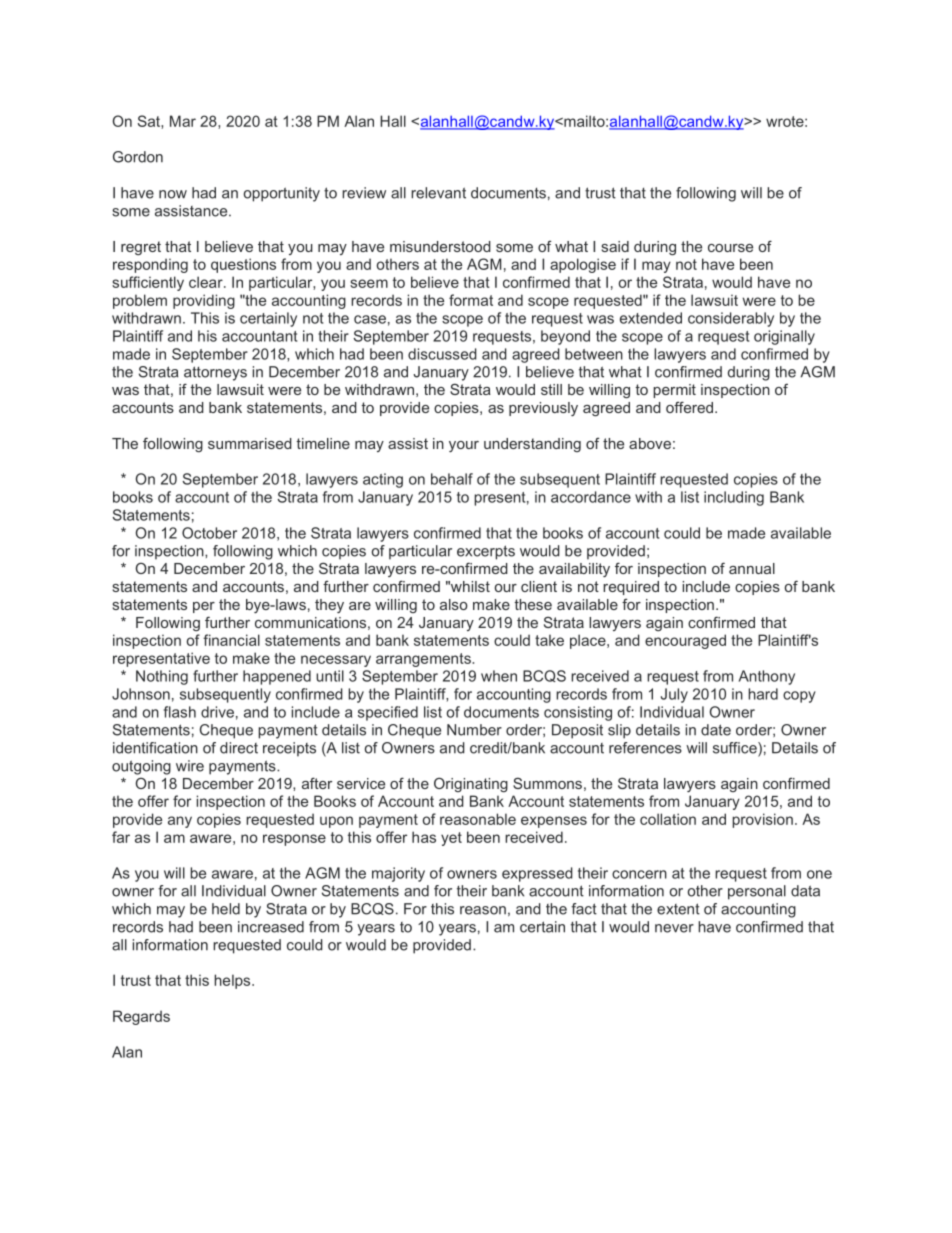 The width and height of the page is (952, 1233). I want to click on October, so click(209, 533).
